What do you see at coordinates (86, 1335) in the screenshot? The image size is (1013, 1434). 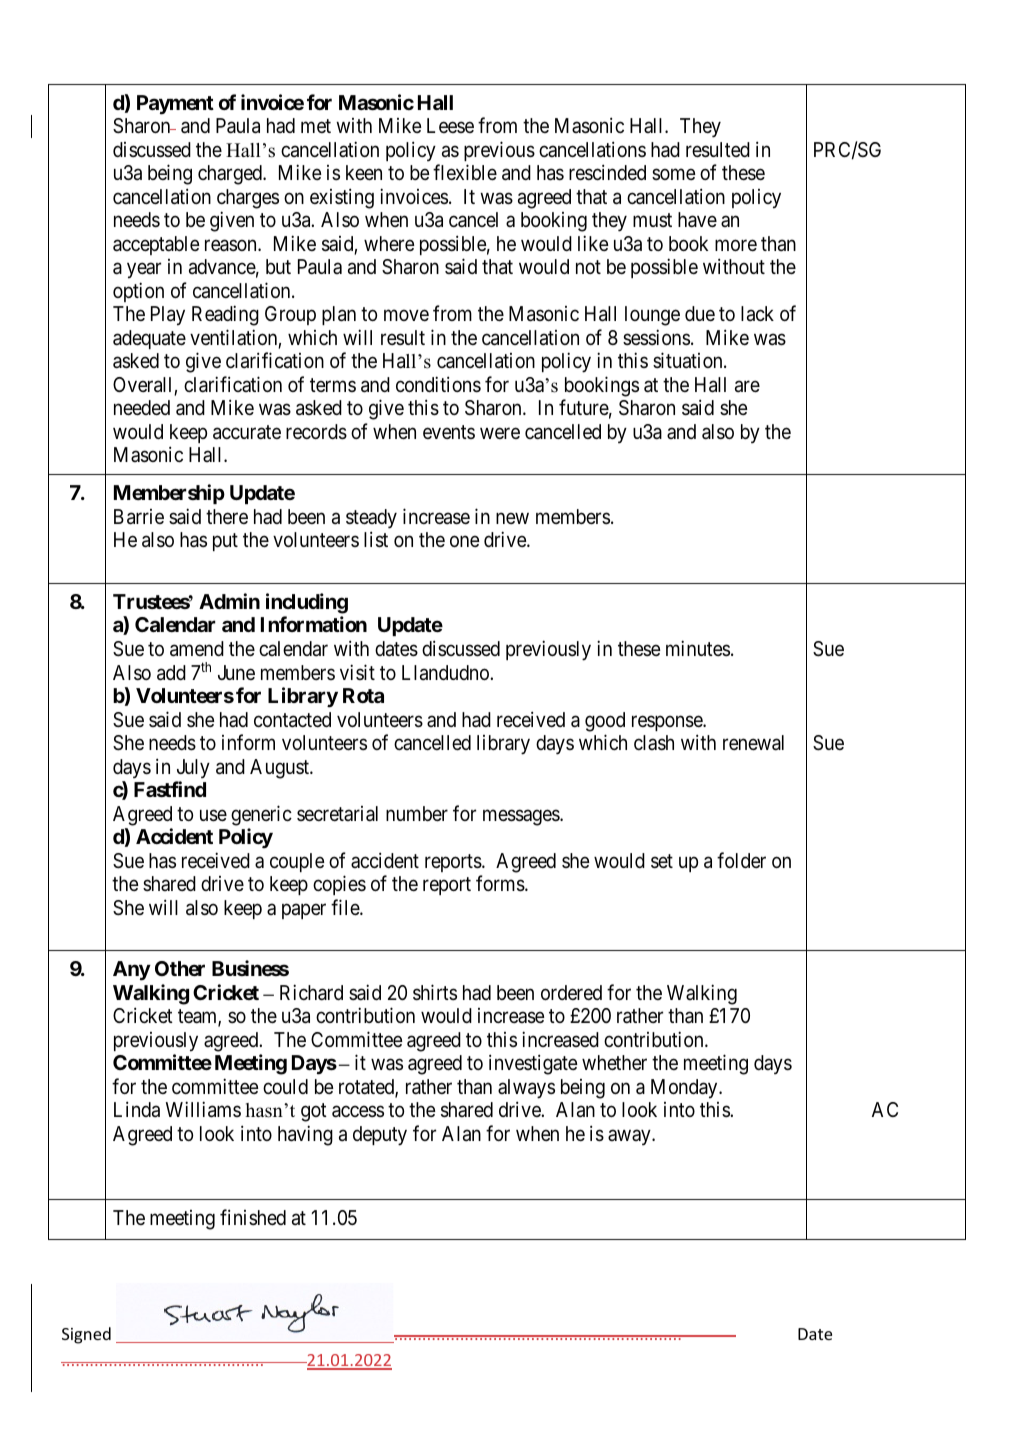 I see `Signed` at bounding box center [86, 1335].
